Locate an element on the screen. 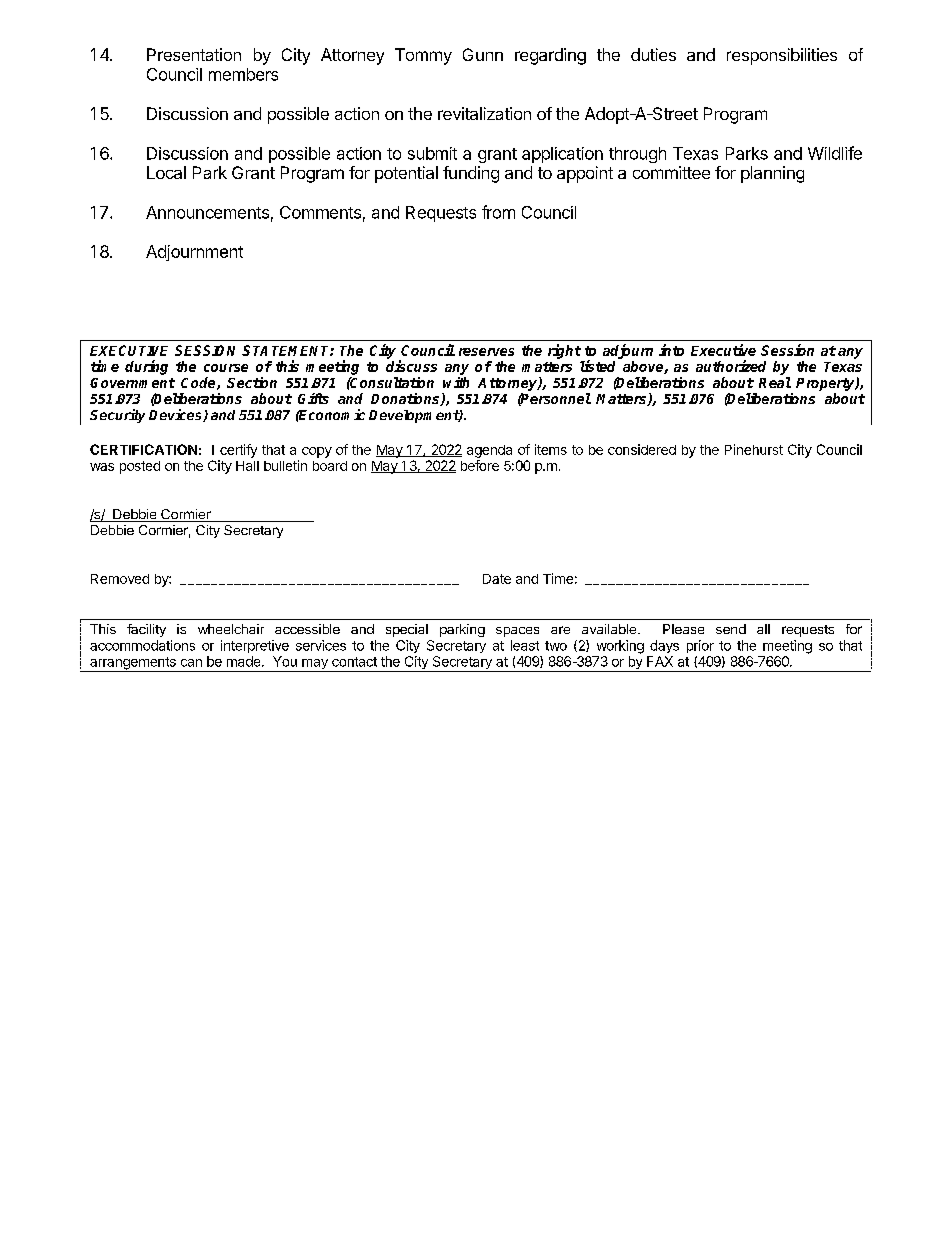 The image size is (952, 1233). can is located at coordinates (191, 663).
